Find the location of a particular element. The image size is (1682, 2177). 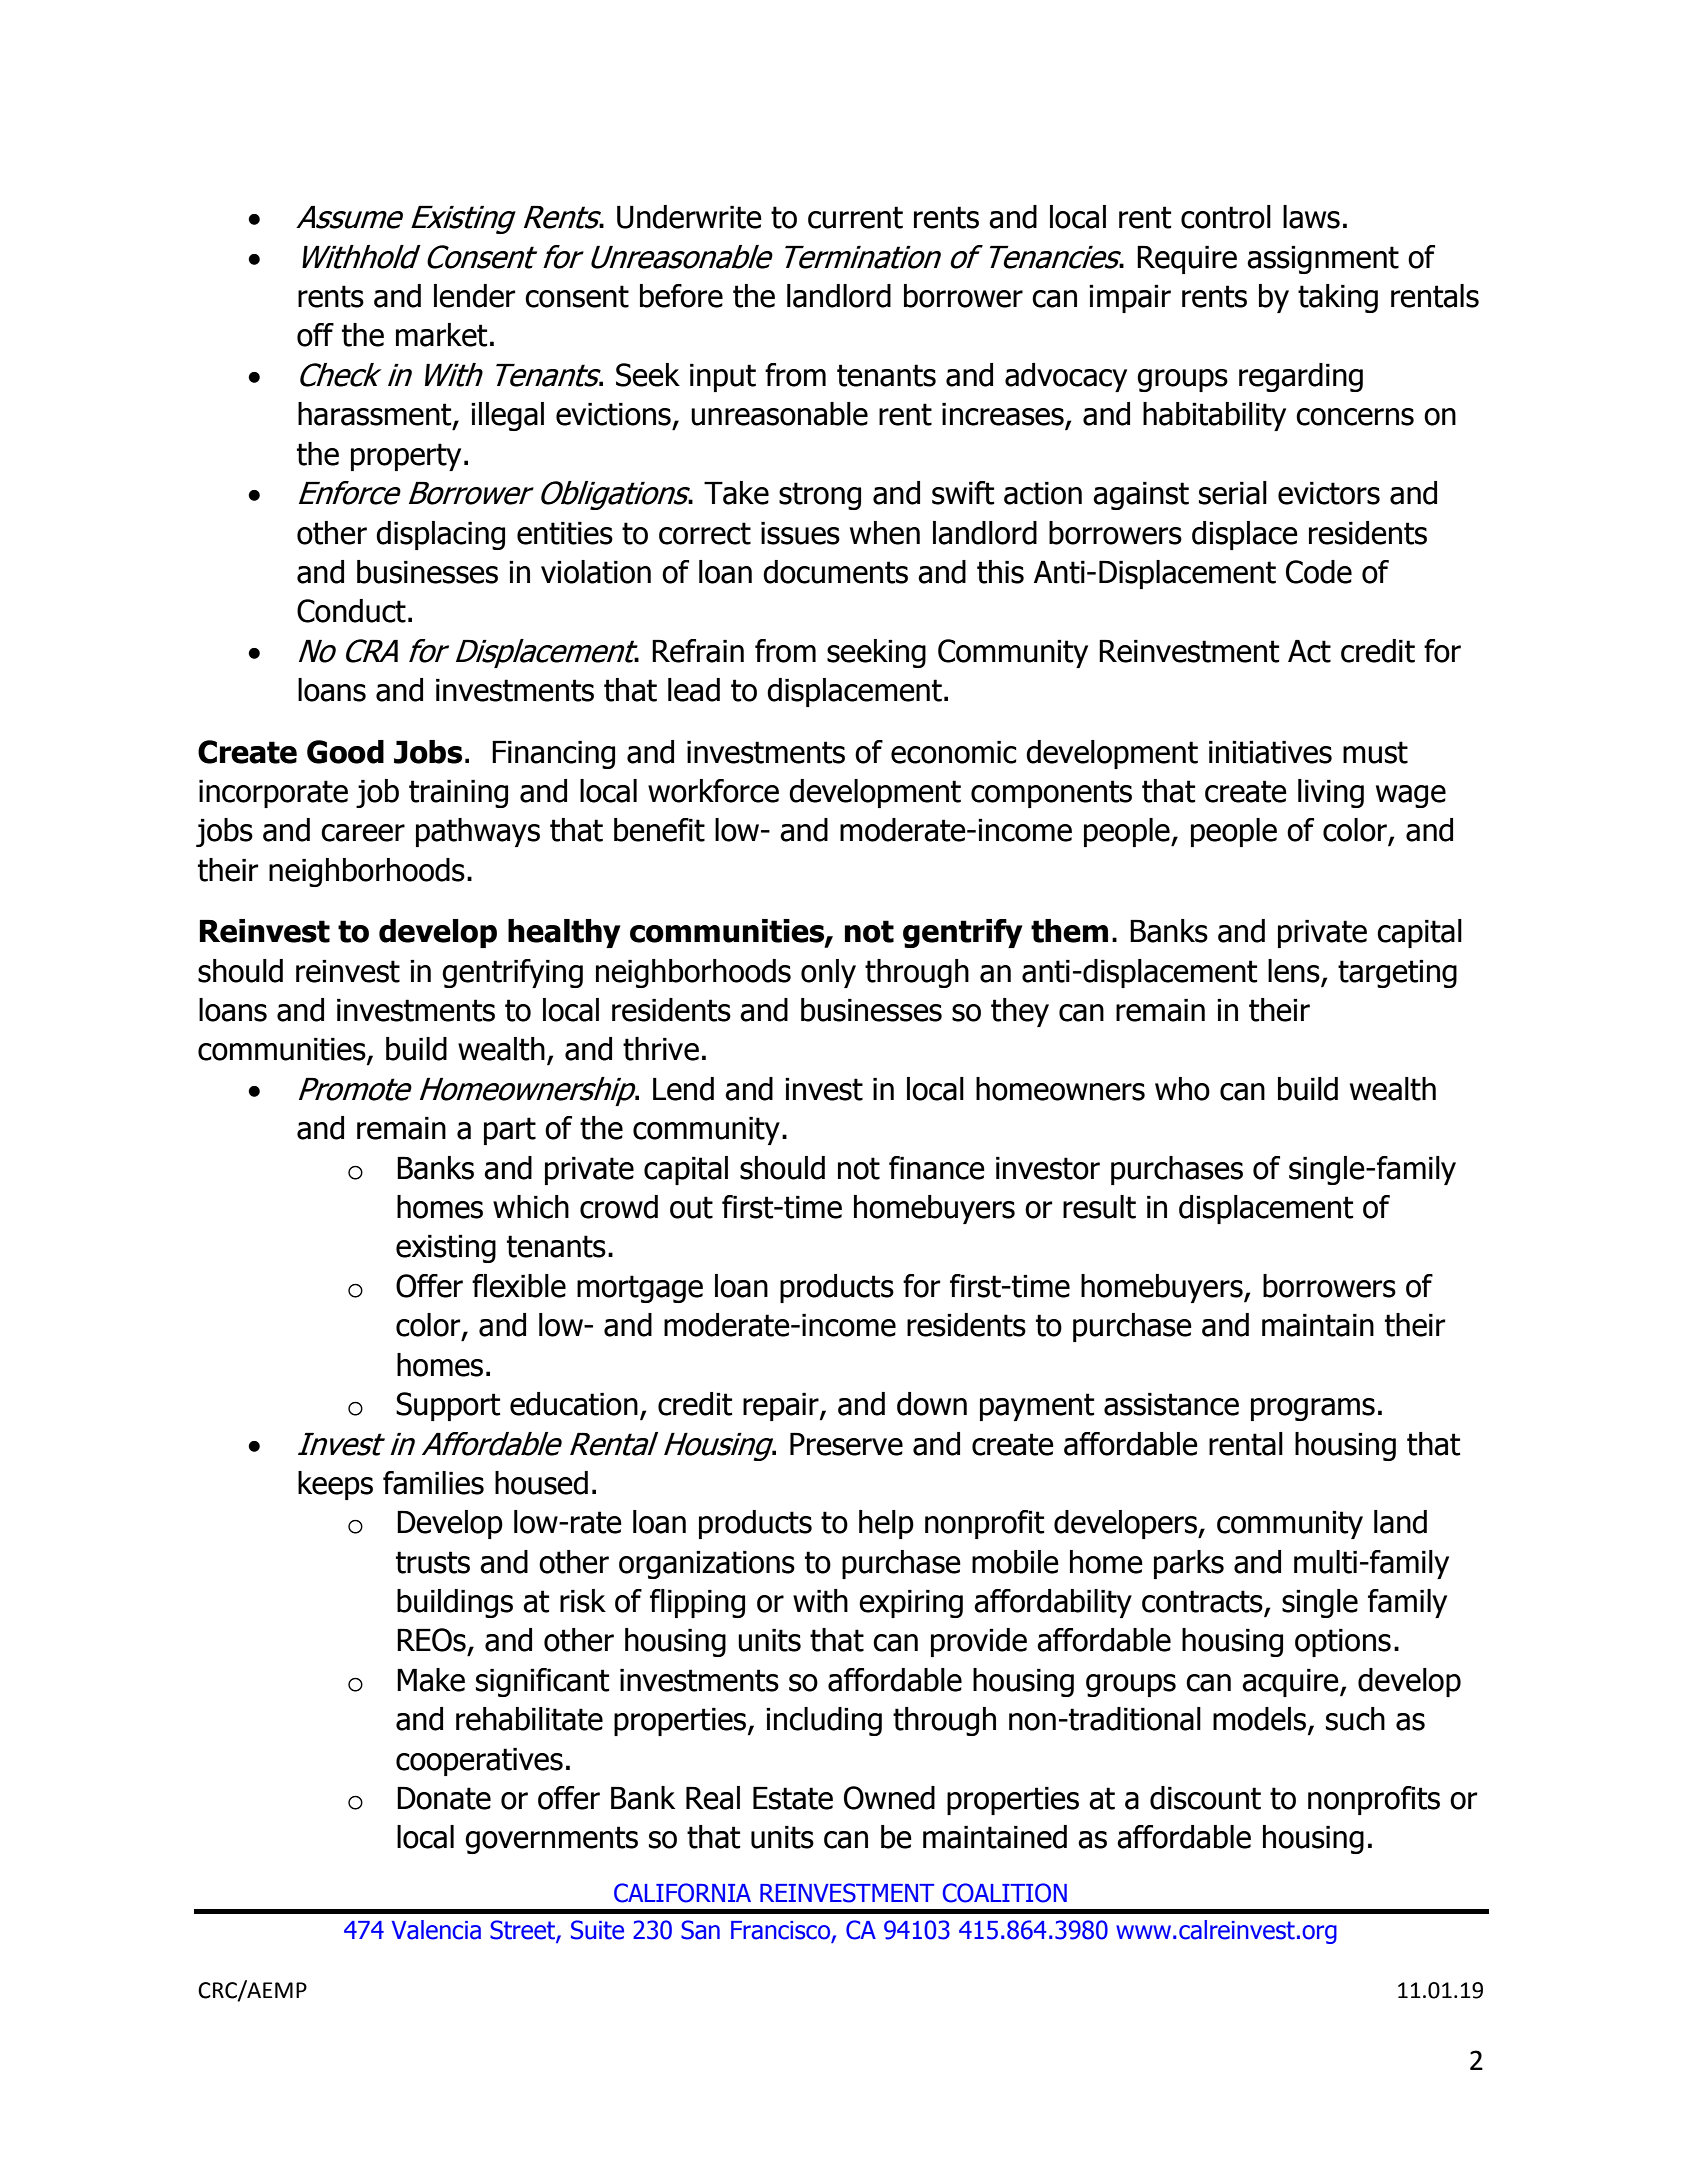

down is located at coordinates (932, 1404).
